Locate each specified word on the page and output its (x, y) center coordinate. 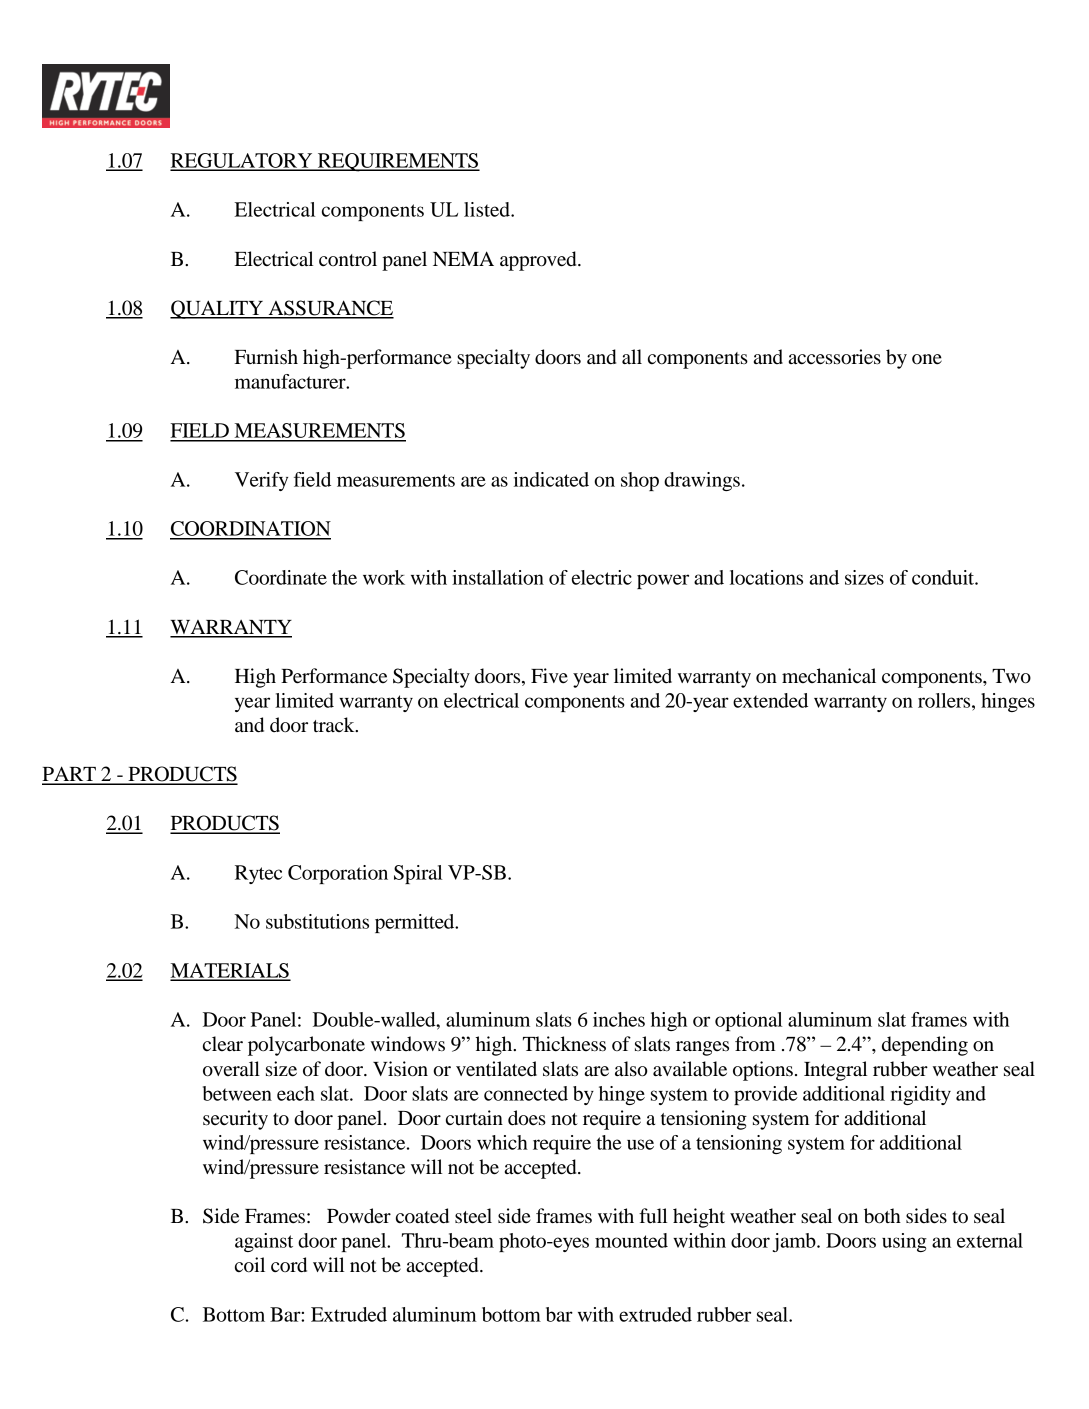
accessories (835, 357)
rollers (945, 700)
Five (549, 676)
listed (488, 209)
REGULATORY (242, 161)
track (335, 724)
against (264, 1242)
